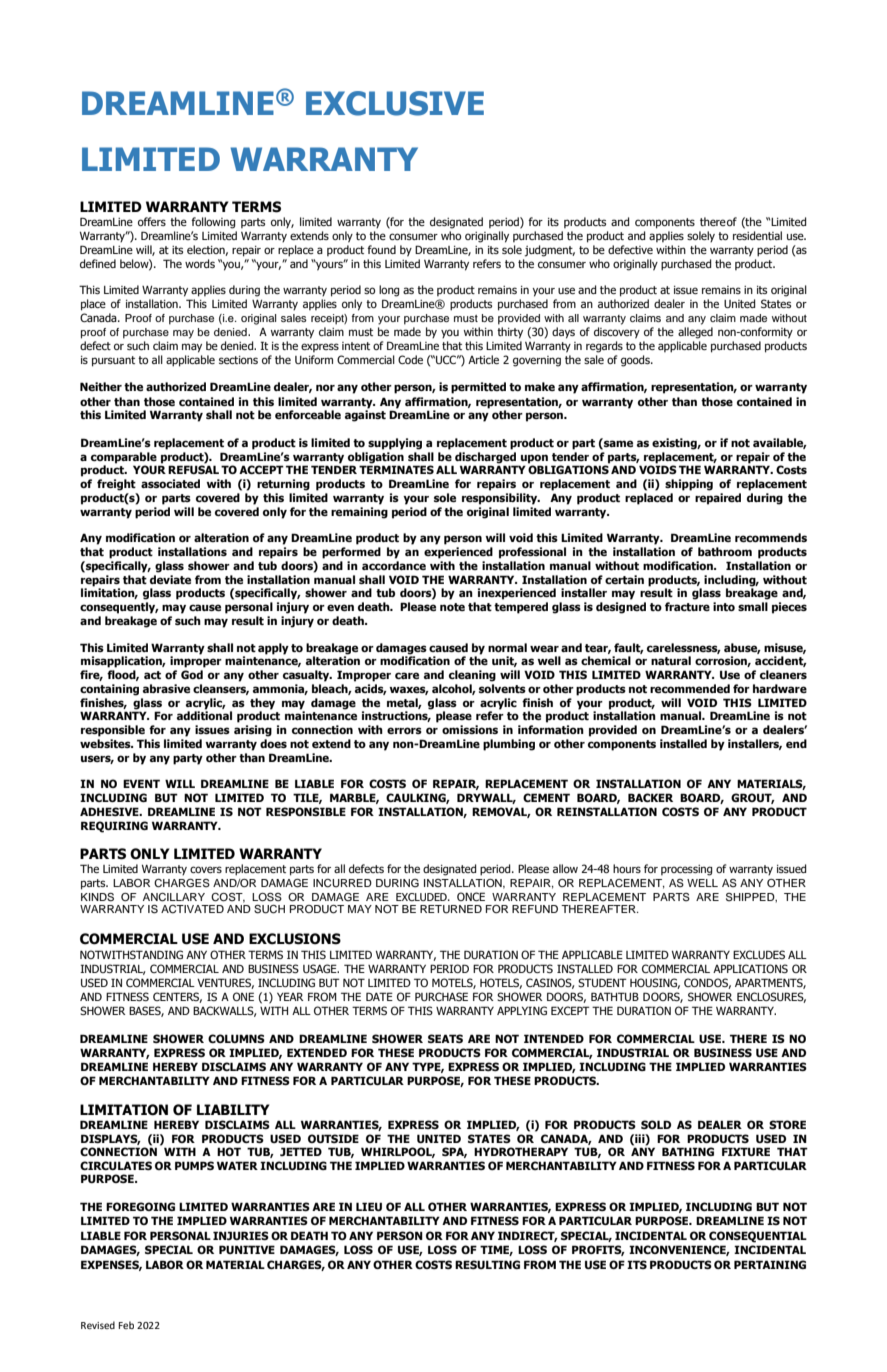 The height and width of the screenshot is (1372, 887). I want to click on SEATS, so click(445, 1038).
